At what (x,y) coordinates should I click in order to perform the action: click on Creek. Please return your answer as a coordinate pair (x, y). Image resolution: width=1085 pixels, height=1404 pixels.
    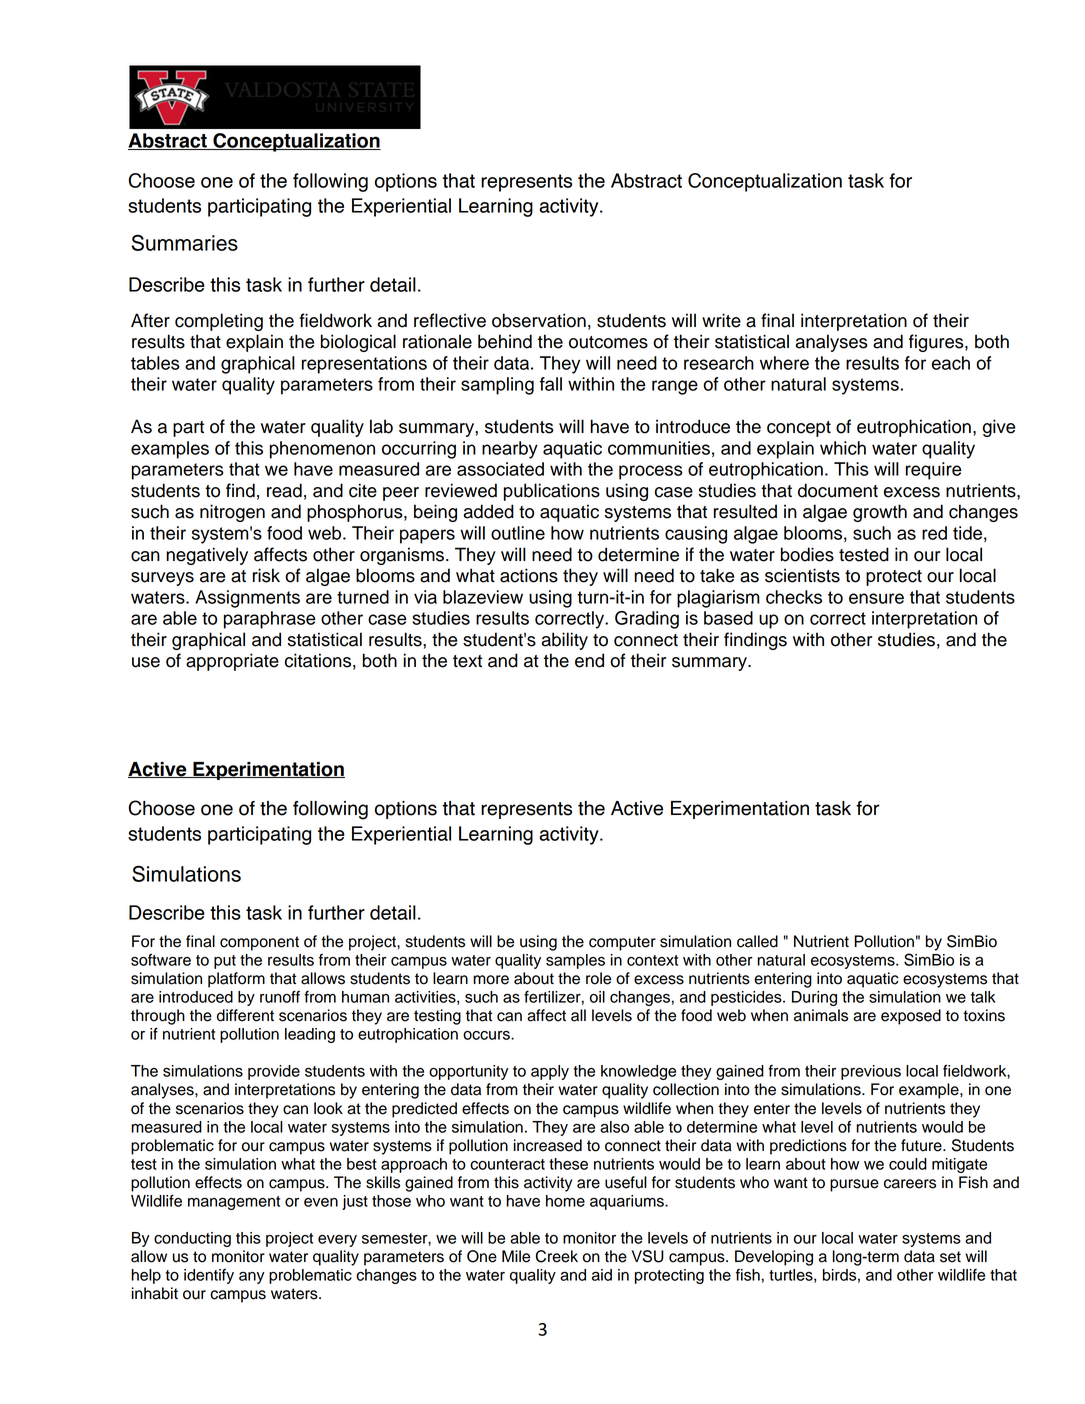
    Looking at the image, I should click on (557, 1256).
